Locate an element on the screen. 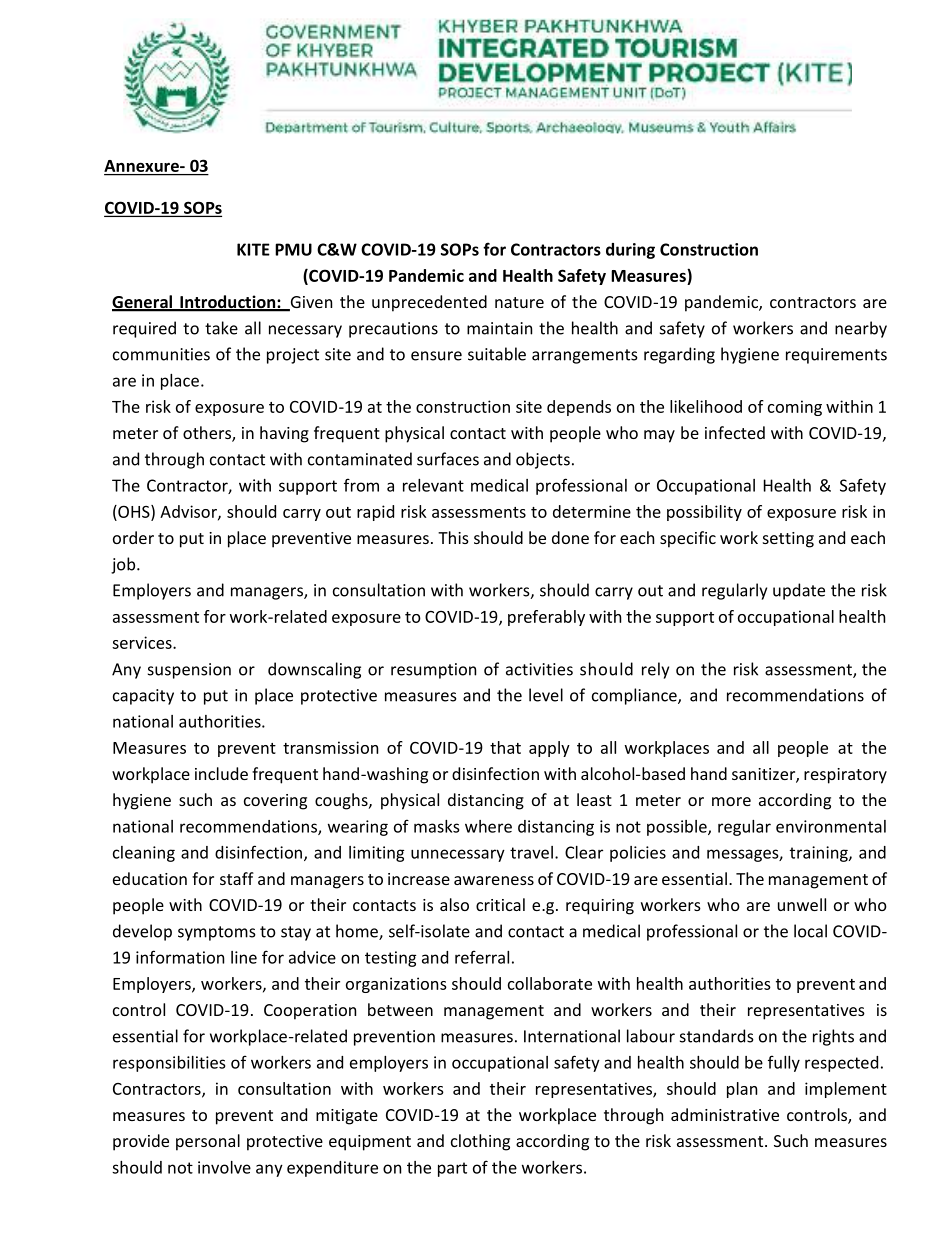 Image resolution: width=952 pixels, height=1233 pixels. nearby is located at coordinates (861, 329).
